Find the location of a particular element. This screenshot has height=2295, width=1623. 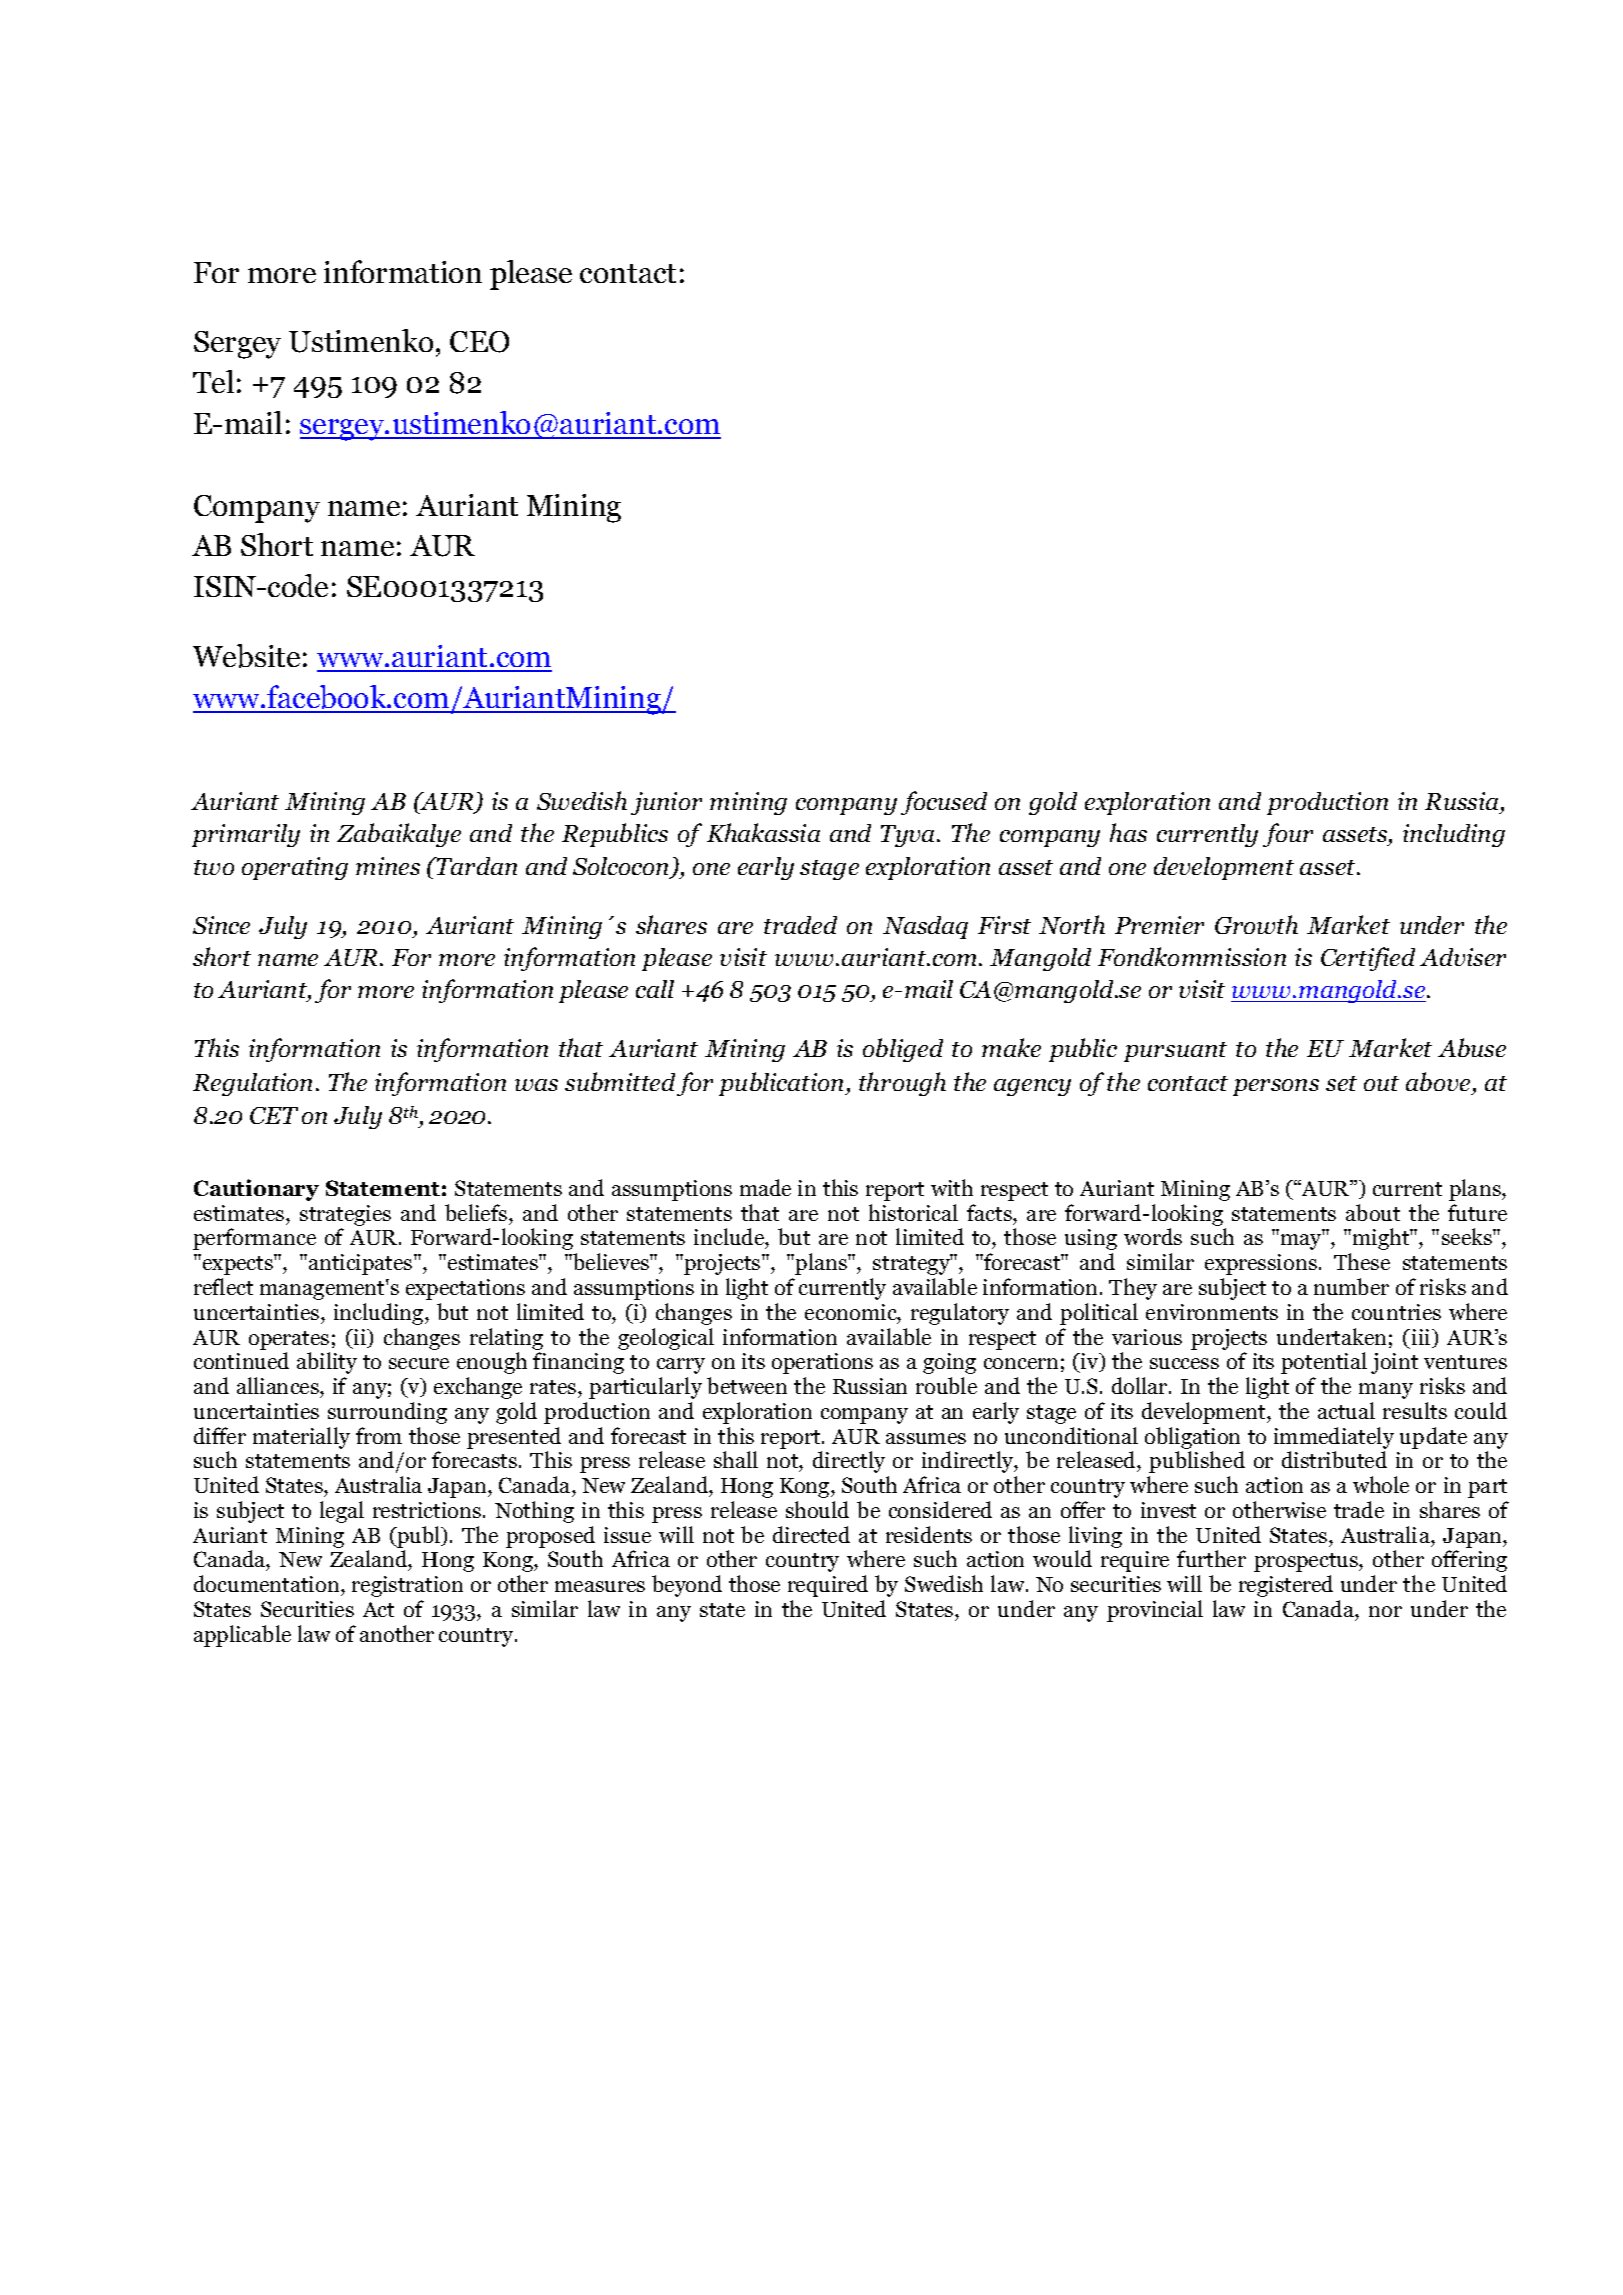

directed is located at coordinates (811, 1534).
